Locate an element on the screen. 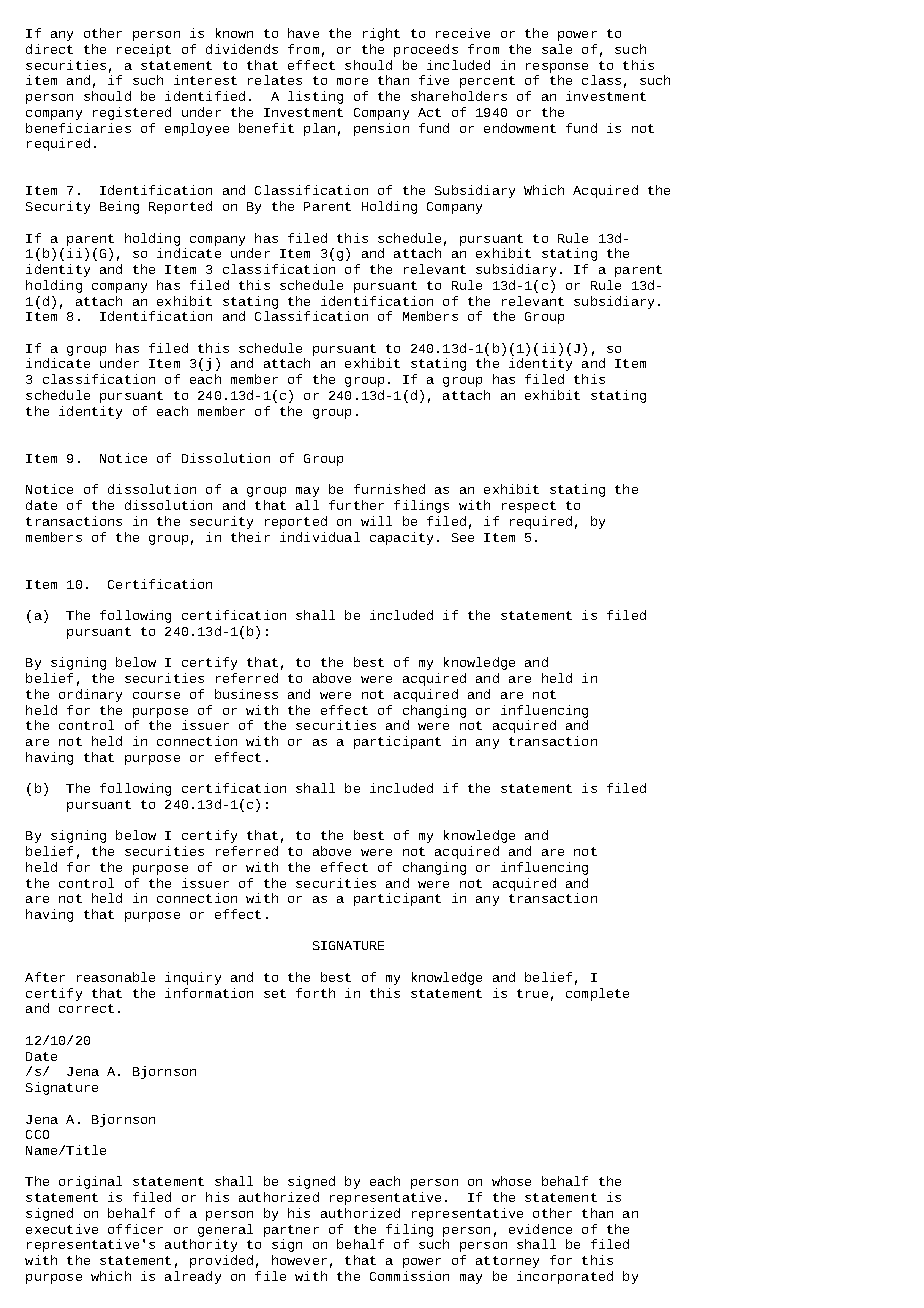 The width and height of the screenshot is (924, 1308). however is located at coordinates (299, 1260).
